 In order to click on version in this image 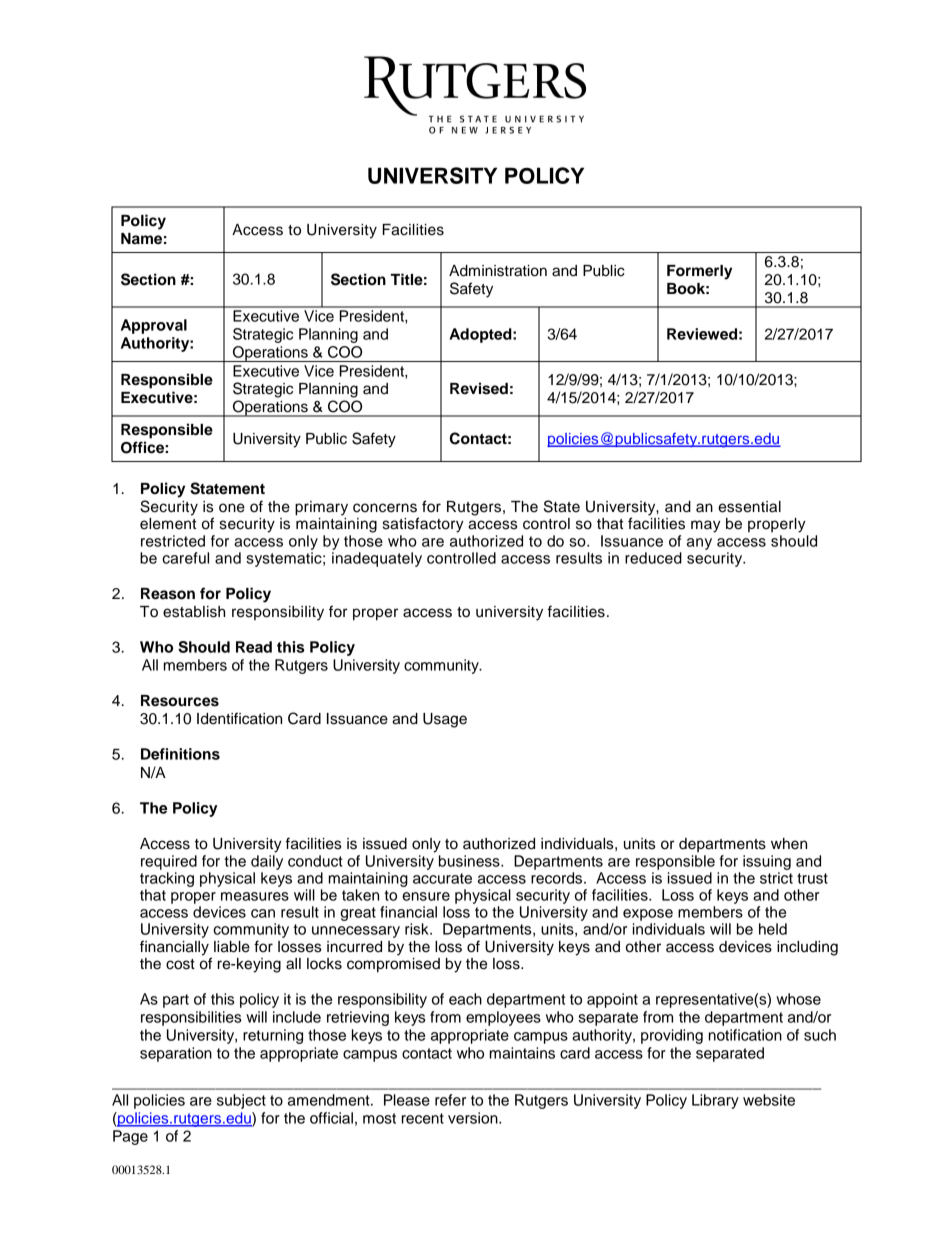, I will do `click(474, 1118)`.
